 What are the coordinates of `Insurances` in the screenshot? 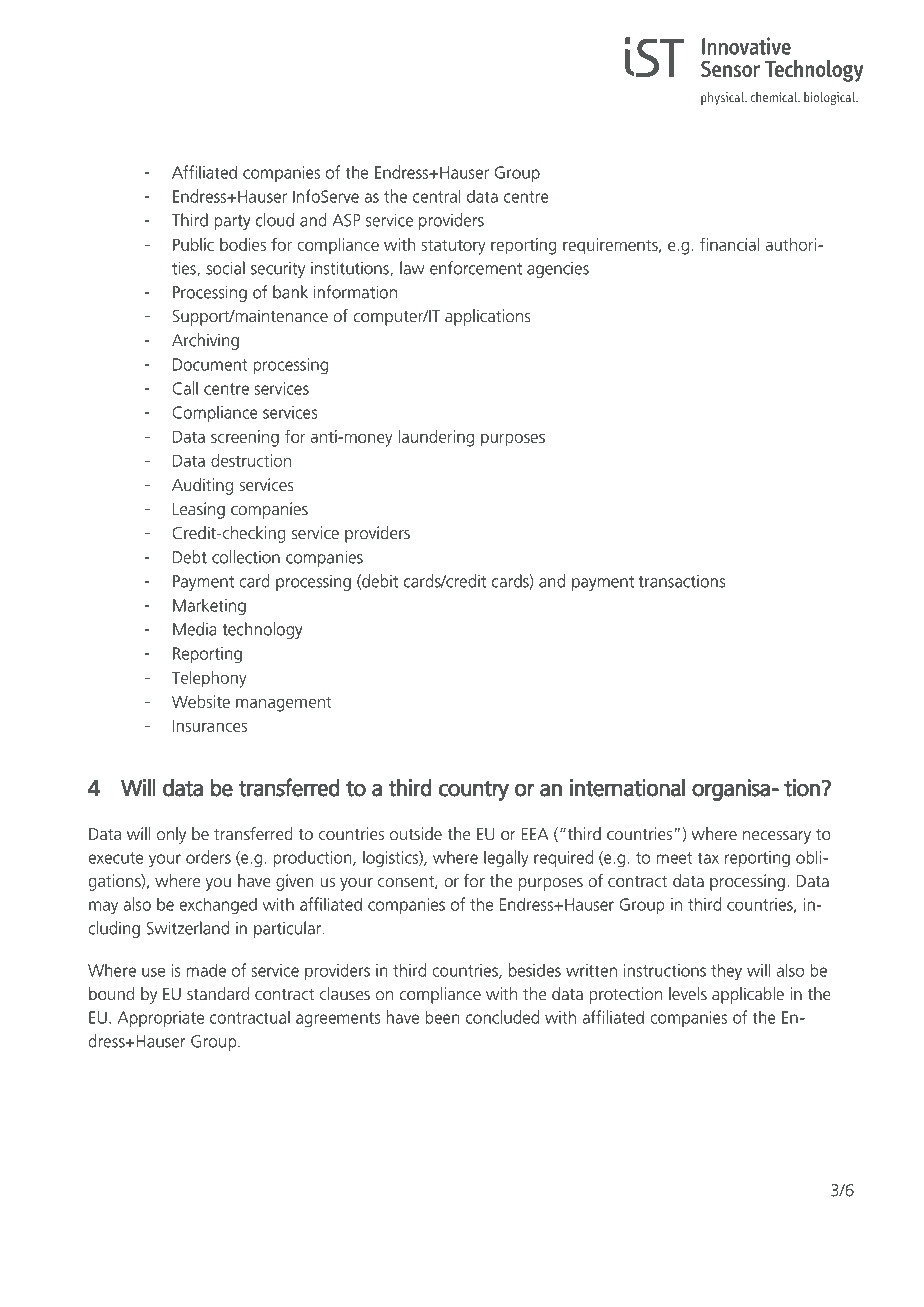 It's located at (210, 725).
